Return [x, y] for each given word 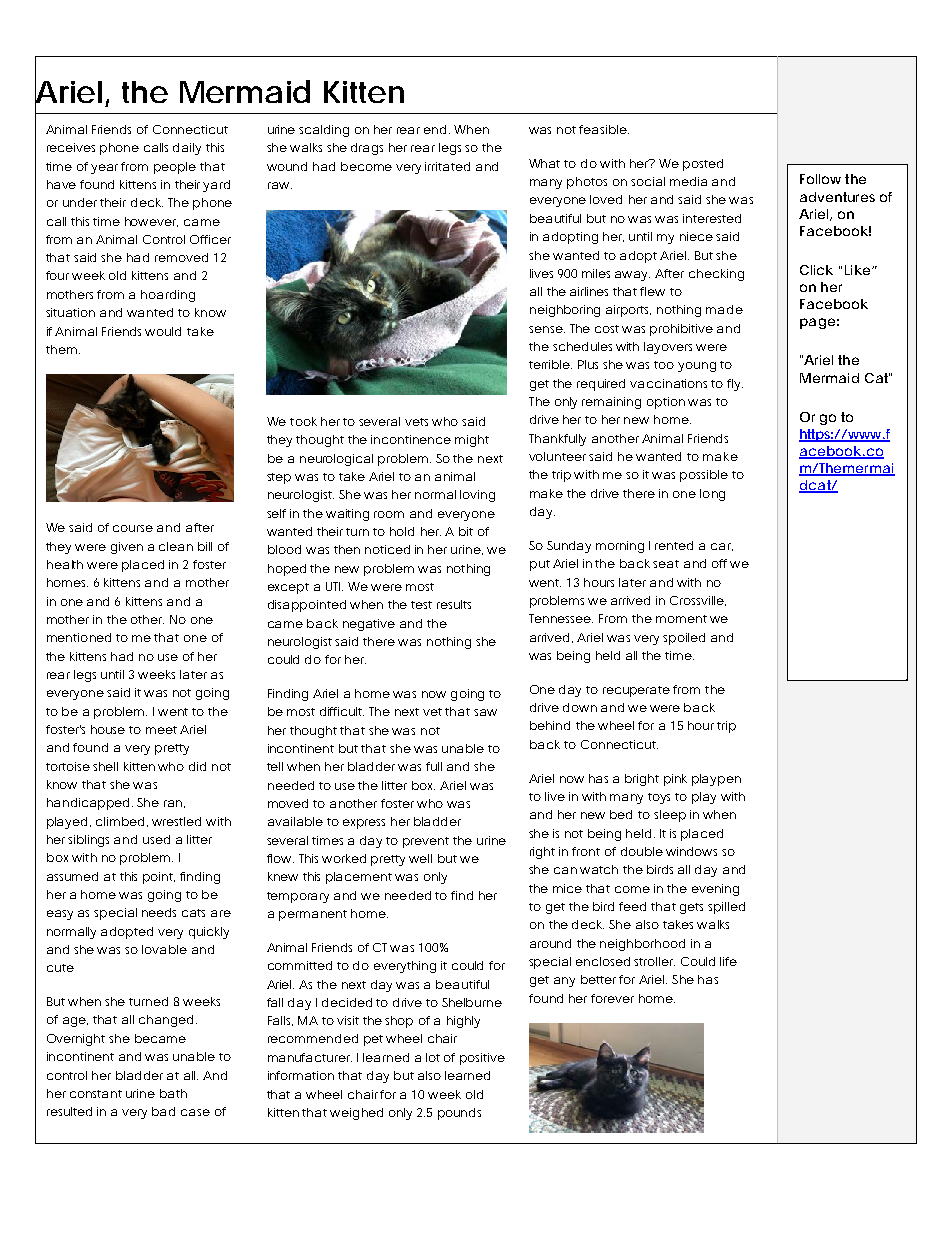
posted [703, 165]
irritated [447, 166]
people [175, 168]
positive [482, 1059]
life [728, 961]
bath [173, 1093]
